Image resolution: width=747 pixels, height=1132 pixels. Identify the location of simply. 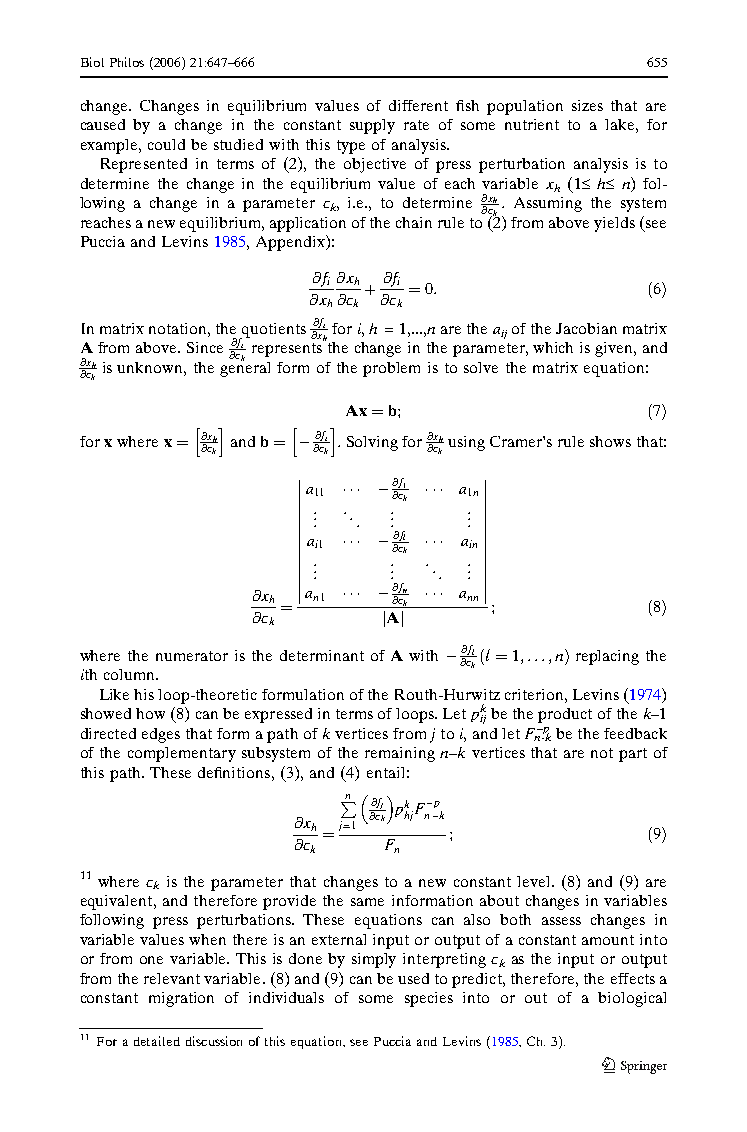
(374, 960).
